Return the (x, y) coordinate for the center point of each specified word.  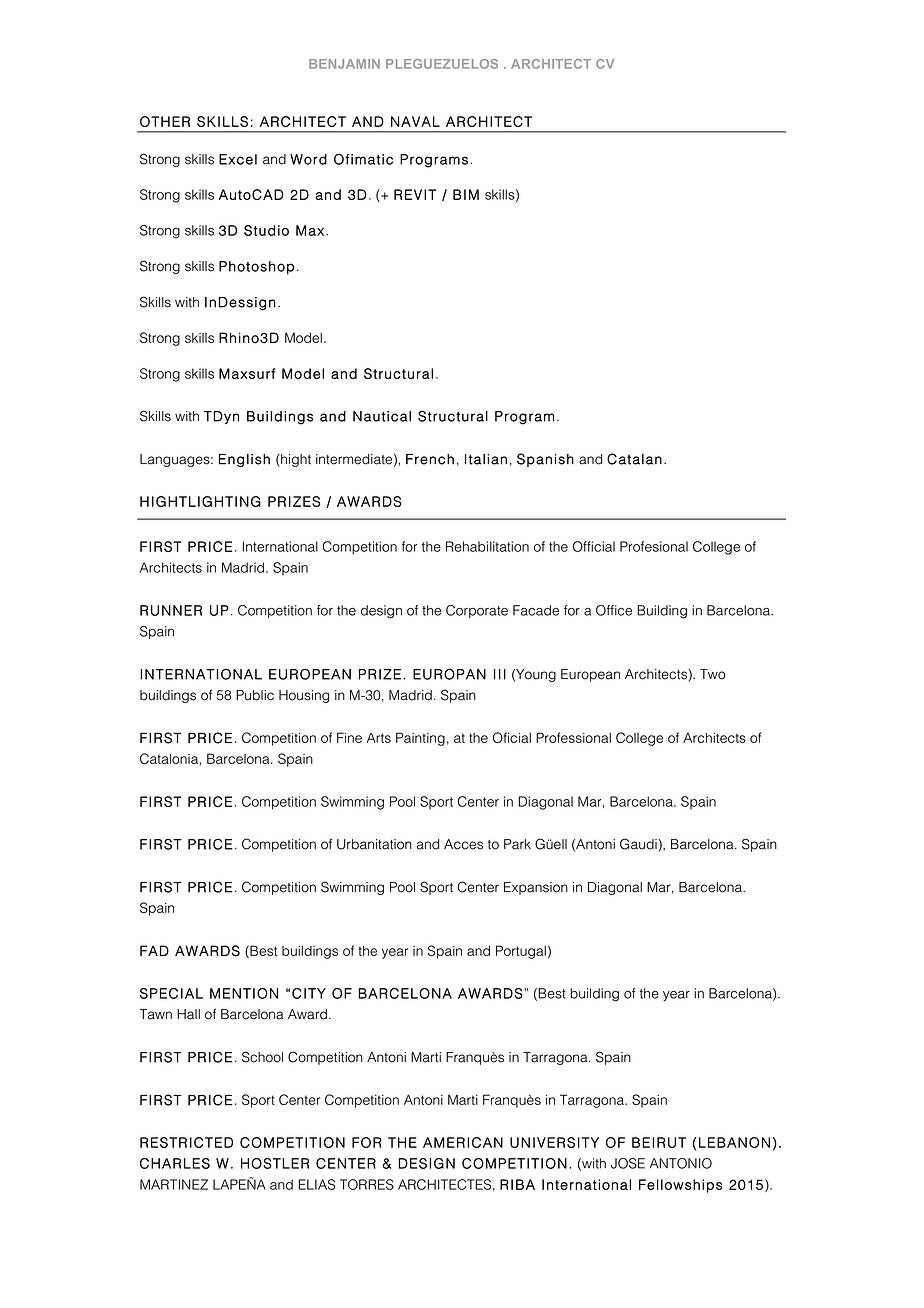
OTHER (165, 121)
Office (614, 610)
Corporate (477, 611)
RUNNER (171, 610)
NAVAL (415, 121)
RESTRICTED (186, 1142)
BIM (466, 194)
